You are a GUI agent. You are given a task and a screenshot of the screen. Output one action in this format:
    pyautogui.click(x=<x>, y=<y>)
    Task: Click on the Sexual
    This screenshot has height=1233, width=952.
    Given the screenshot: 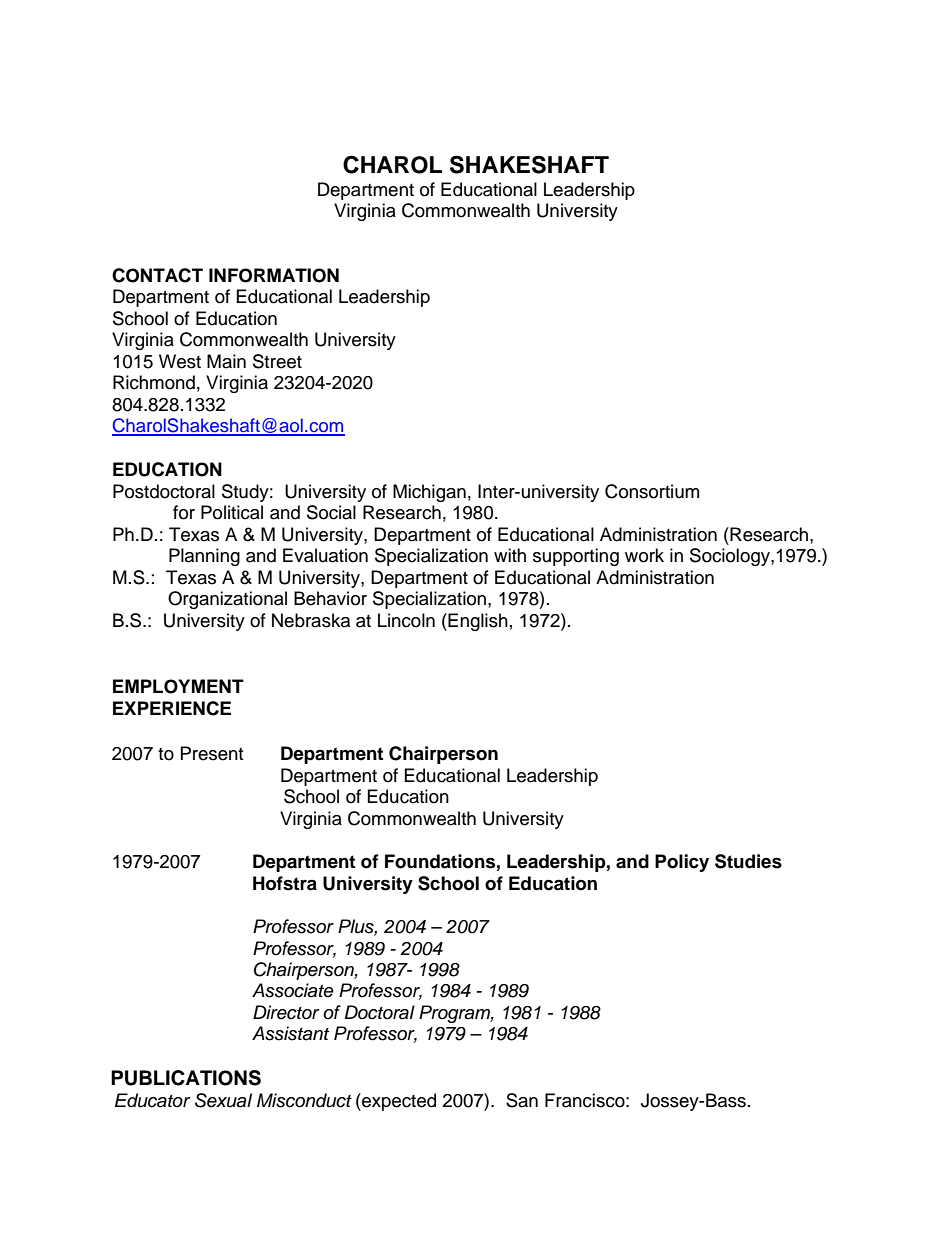 What is the action you would take?
    pyautogui.click(x=223, y=1100)
